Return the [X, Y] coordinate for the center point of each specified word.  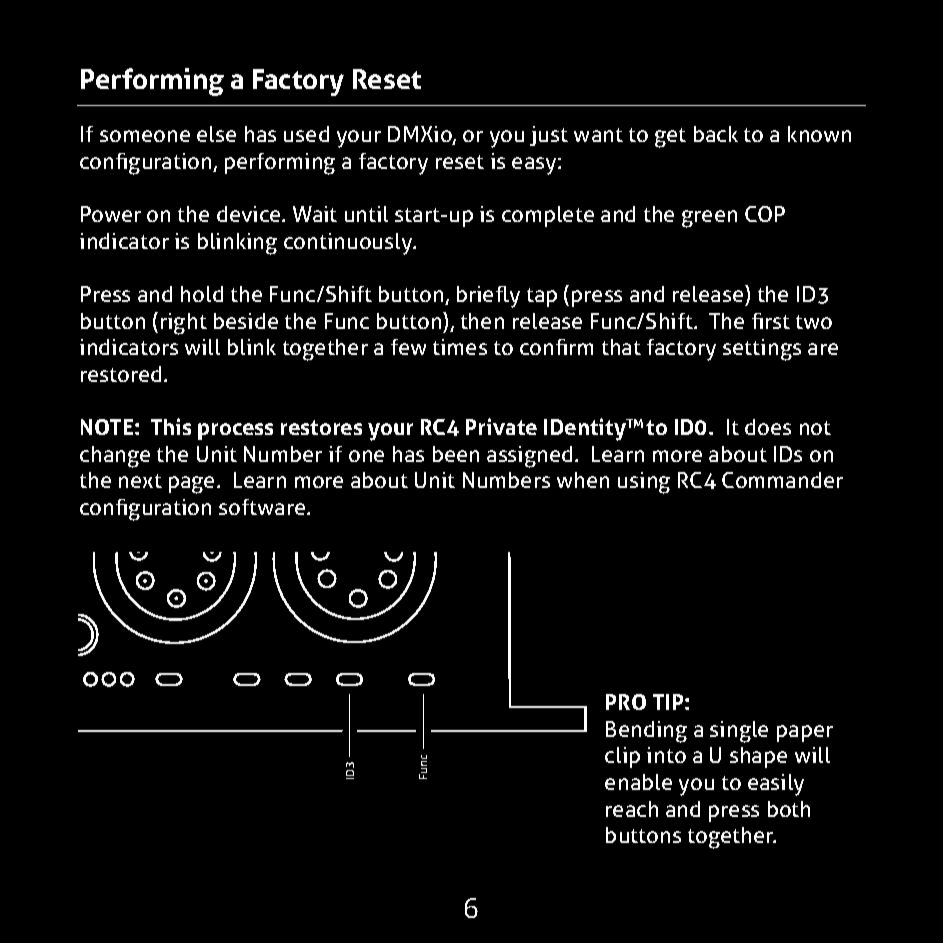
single [739, 732]
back [716, 134]
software [263, 507]
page [193, 485]
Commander [782, 480]
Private [501, 426]
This [171, 426]
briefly [488, 297]
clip [622, 757]
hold [202, 294]
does [768, 427]
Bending [646, 732]
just [549, 136]
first [771, 321]
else [216, 134]
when [583, 480]
